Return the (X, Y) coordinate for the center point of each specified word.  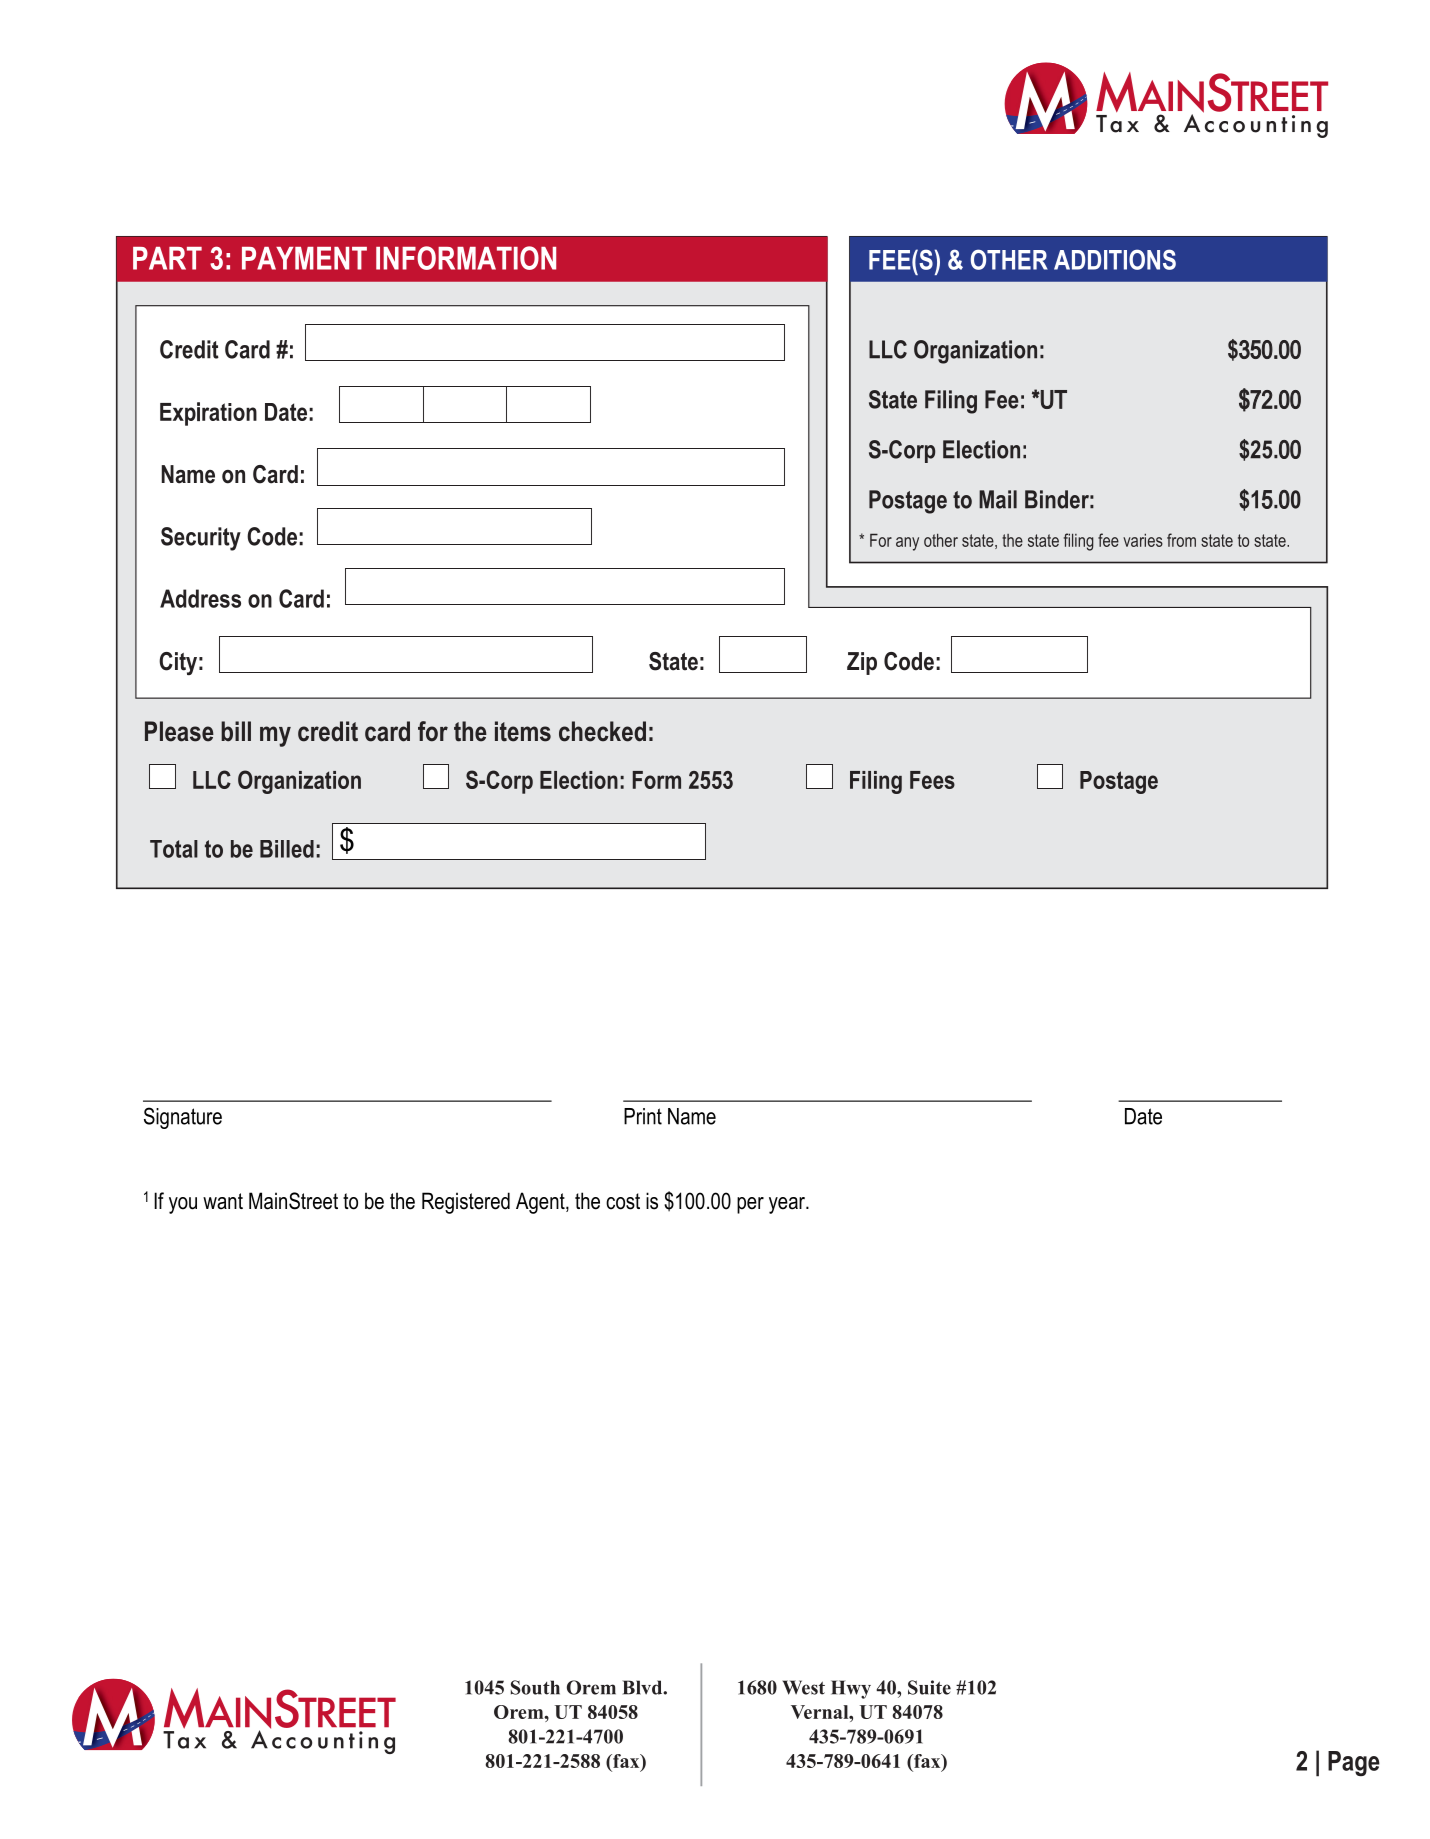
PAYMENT (304, 258)
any (907, 544)
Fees (932, 780)
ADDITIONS (1115, 259)
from (1181, 540)
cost (623, 1201)
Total (174, 849)
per (750, 1205)
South (535, 1687)
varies (1143, 540)
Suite (929, 1687)
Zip (862, 663)
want (223, 1201)
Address (200, 598)
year (788, 1205)
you (183, 1205)
